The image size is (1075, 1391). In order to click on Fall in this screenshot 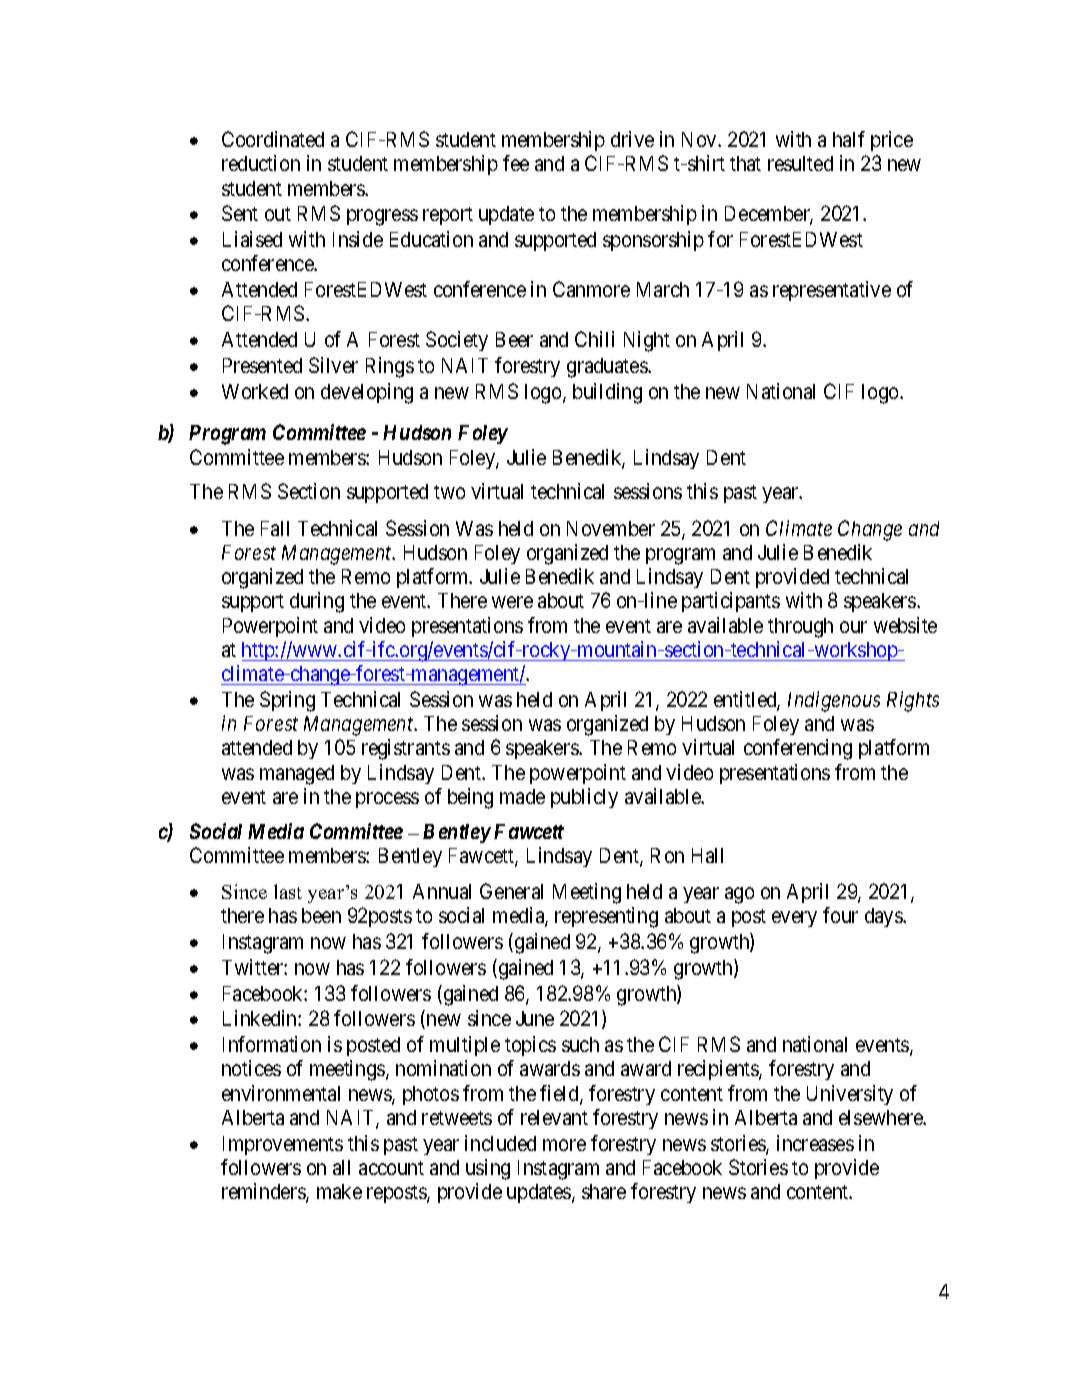, I will do `click(275, 528)`.
